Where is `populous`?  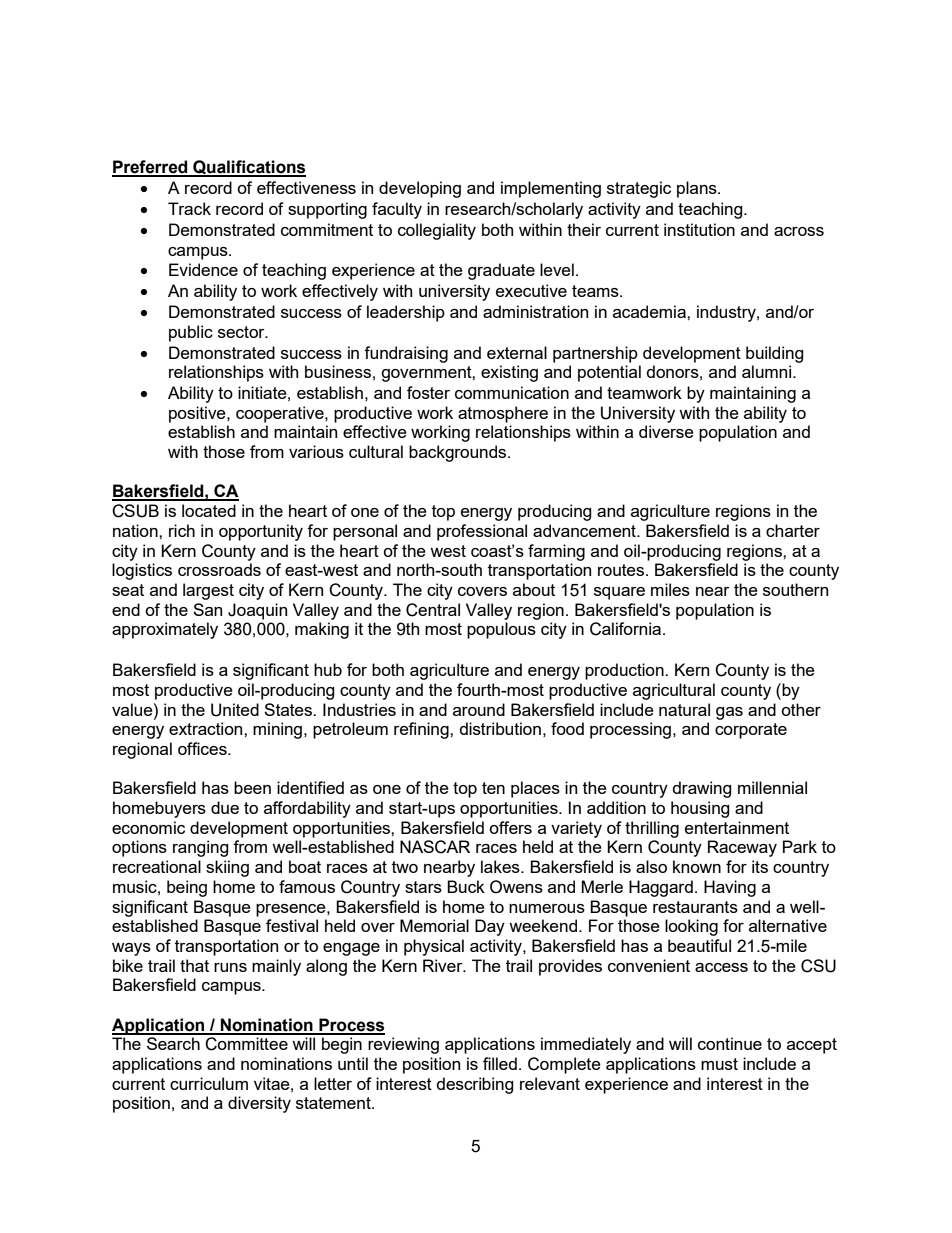 populous is located at coordinates (501, 630).
